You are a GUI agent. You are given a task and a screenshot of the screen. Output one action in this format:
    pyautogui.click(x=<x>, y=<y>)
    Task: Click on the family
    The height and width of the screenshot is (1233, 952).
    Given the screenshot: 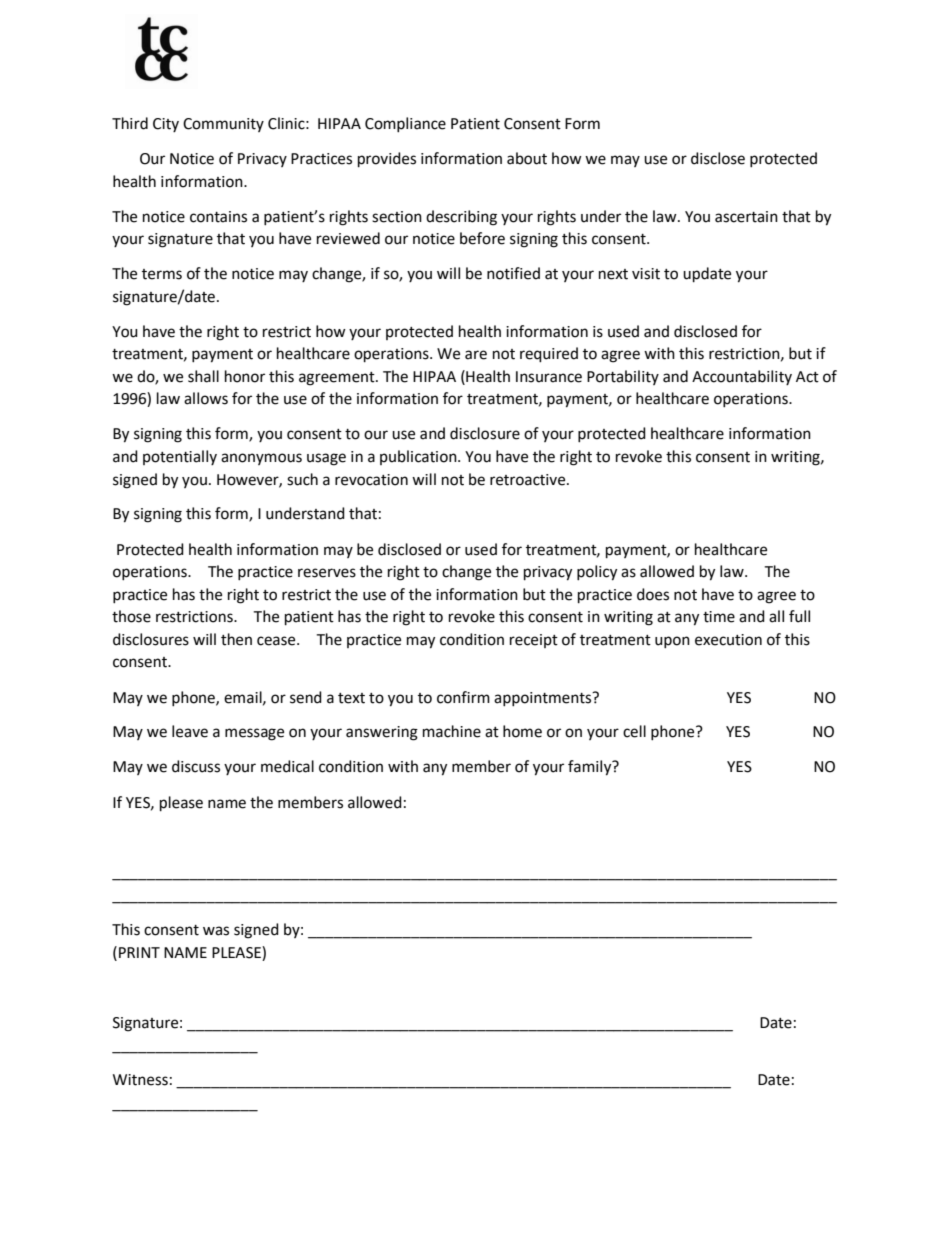 What is the action you would take?
    pyautogui.click(x=591, y=768)
